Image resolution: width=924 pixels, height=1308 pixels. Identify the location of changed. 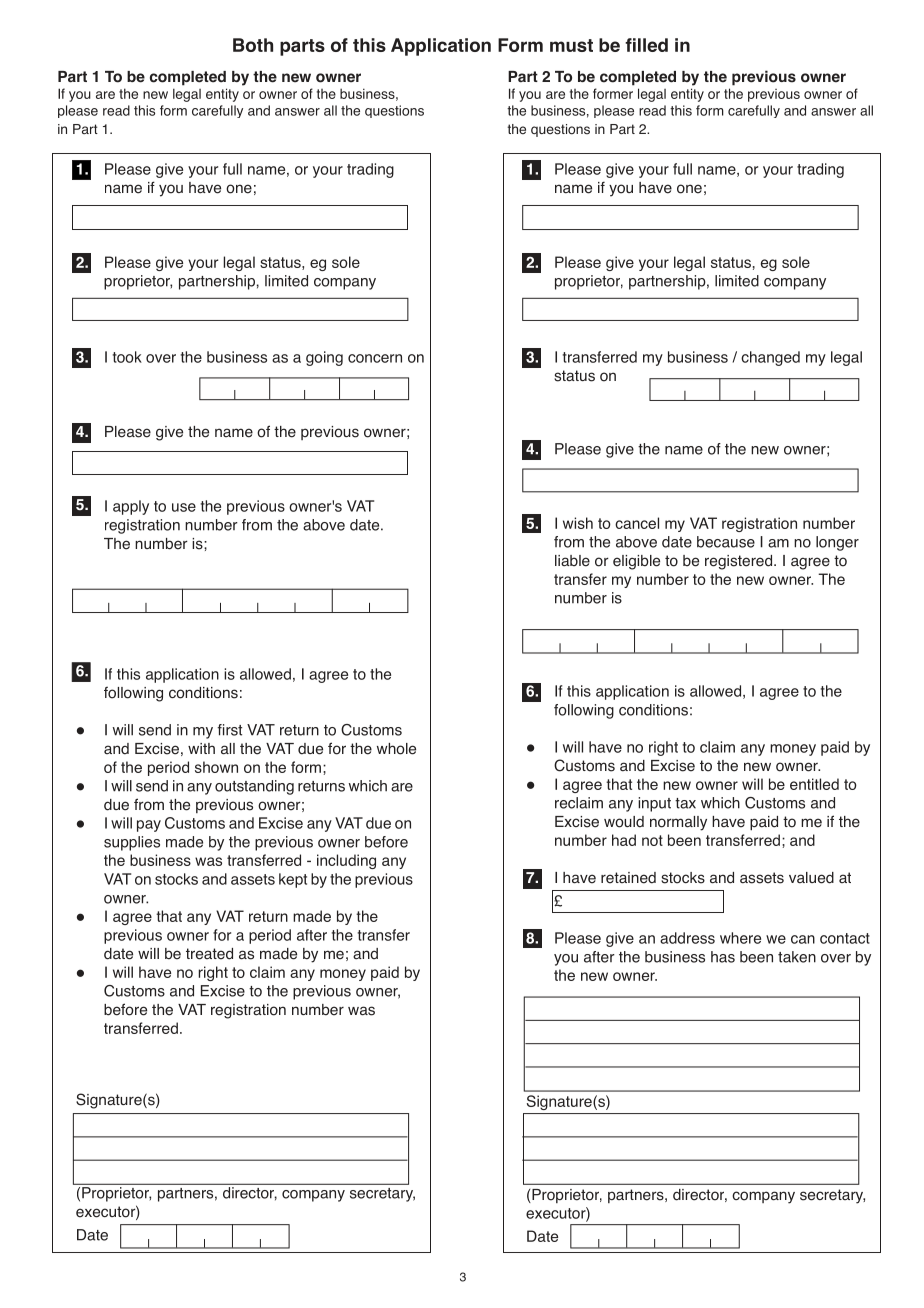
(770, 358).
